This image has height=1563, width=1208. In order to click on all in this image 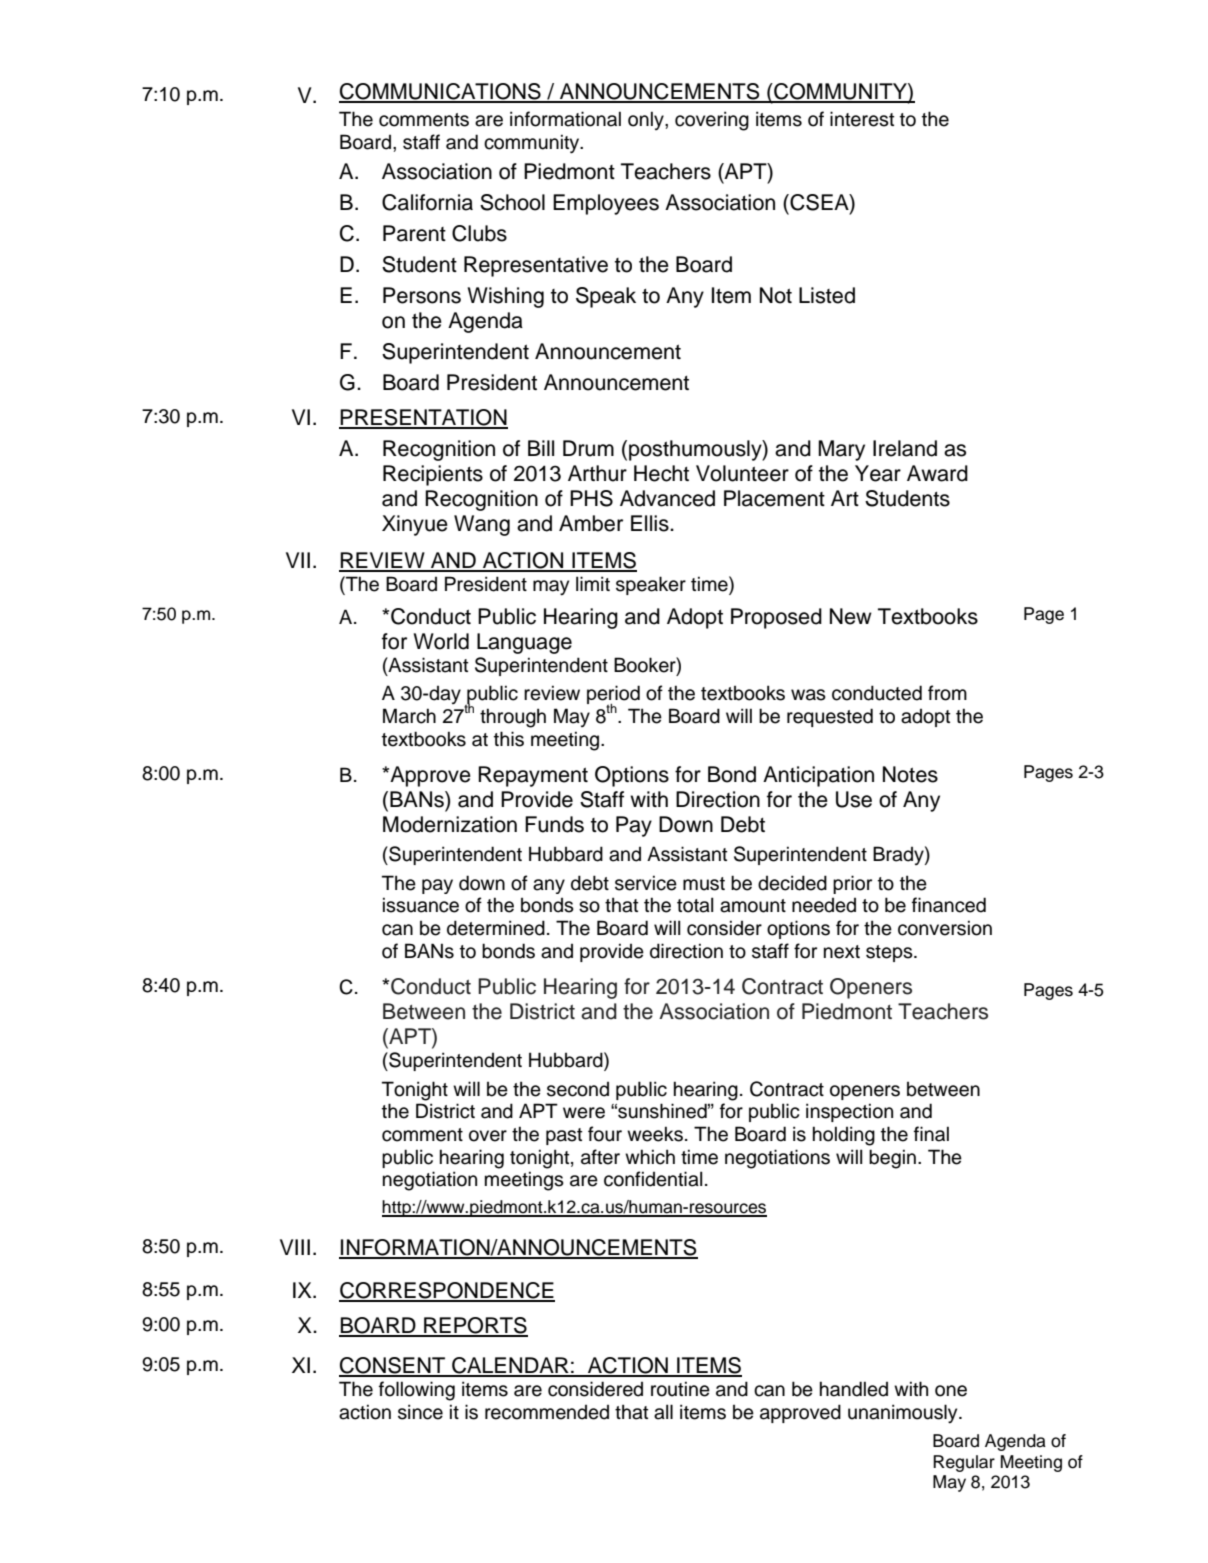, I will do `click(663, 1412)`.
